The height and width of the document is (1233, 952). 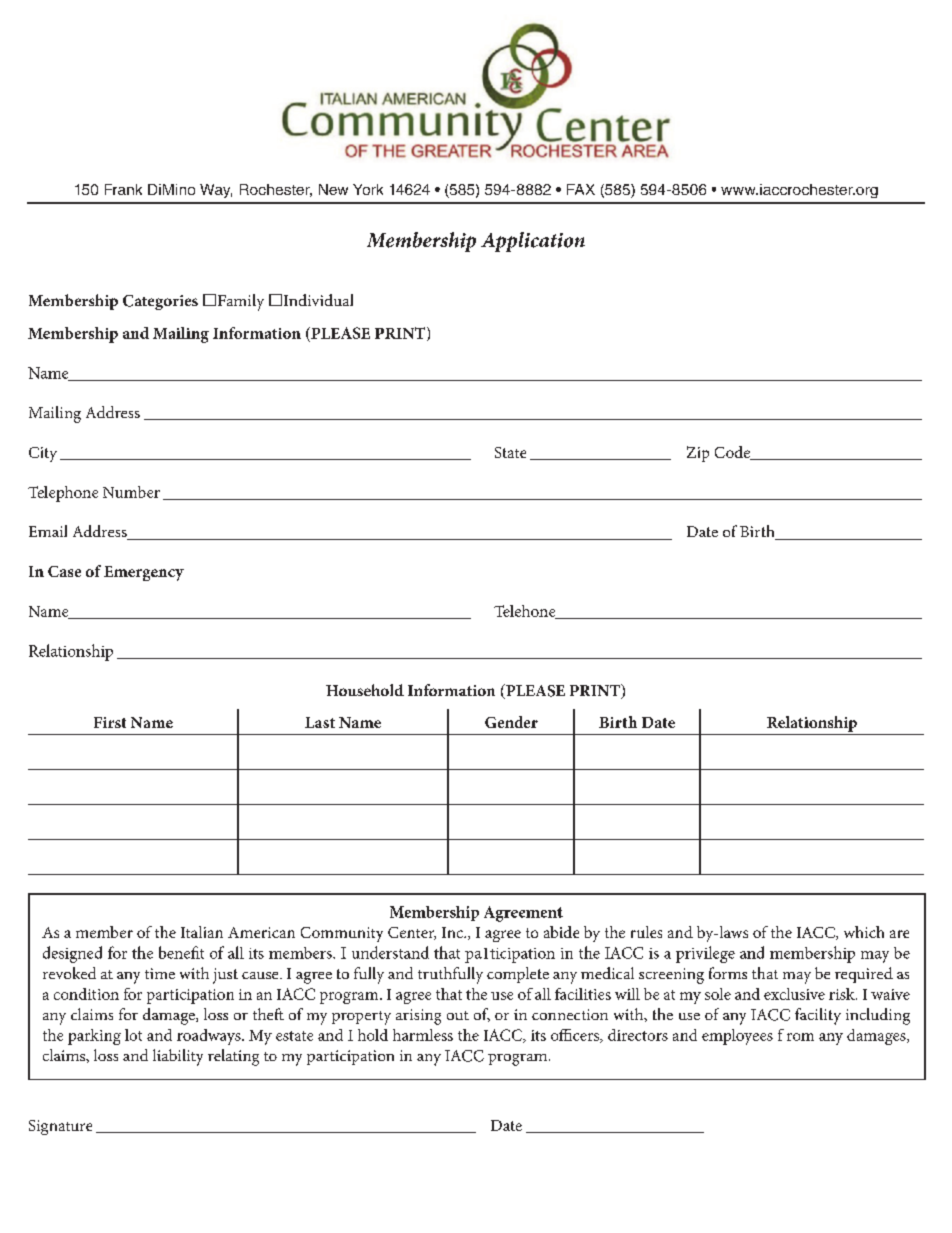 I want to click on FAX, so click(x=581, y=189).
